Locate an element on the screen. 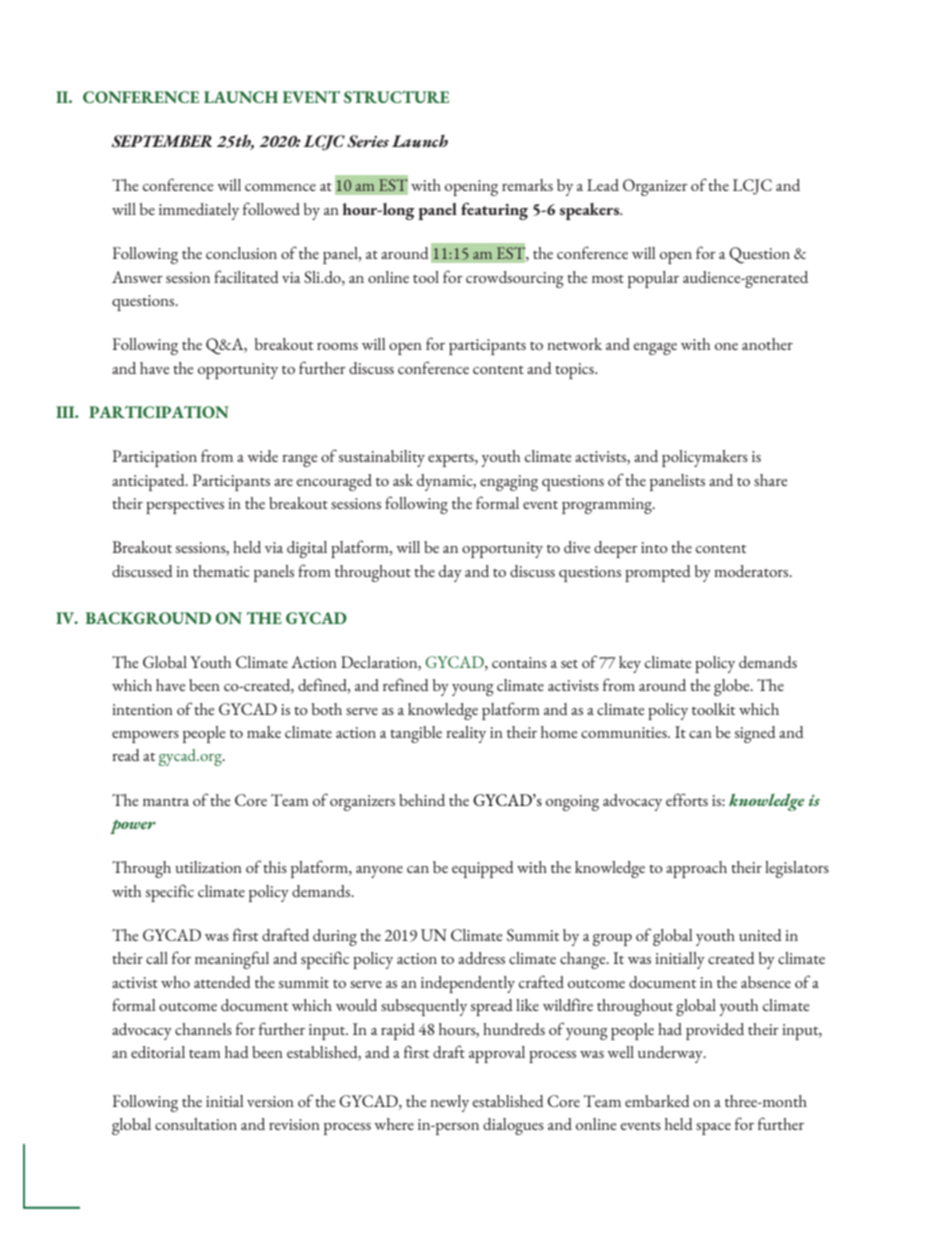  day is located at coordinates (450, 573).
